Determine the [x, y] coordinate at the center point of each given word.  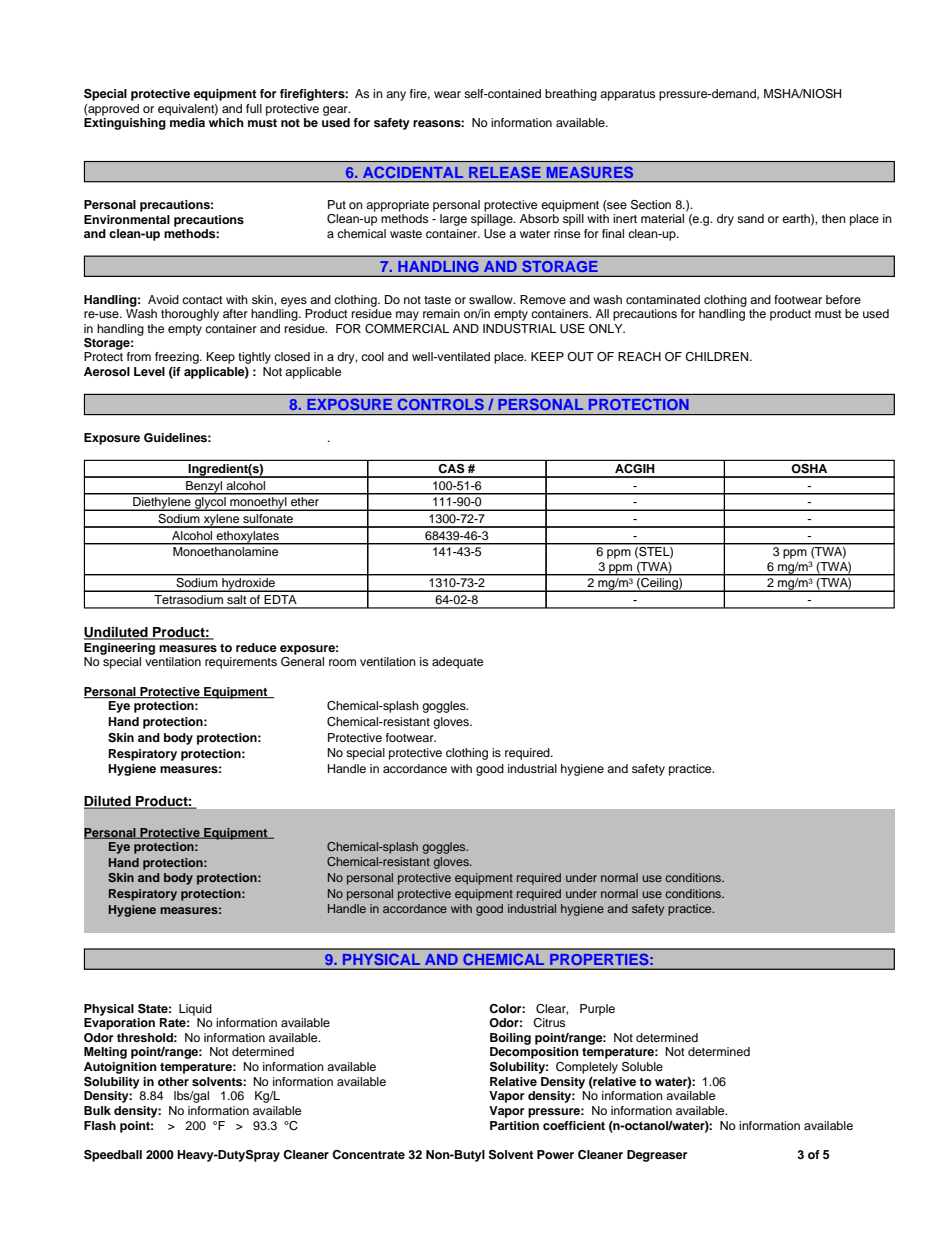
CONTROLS [441, 404]
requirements [241, 663]
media [187, 122]
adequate [457, 663]
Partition [514, 1125]
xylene [221, 521]
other [173, 1081]
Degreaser [657, 1156]
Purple [597, 1010]
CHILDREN [718, 357]
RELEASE [505, 172]
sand [750, 218]
